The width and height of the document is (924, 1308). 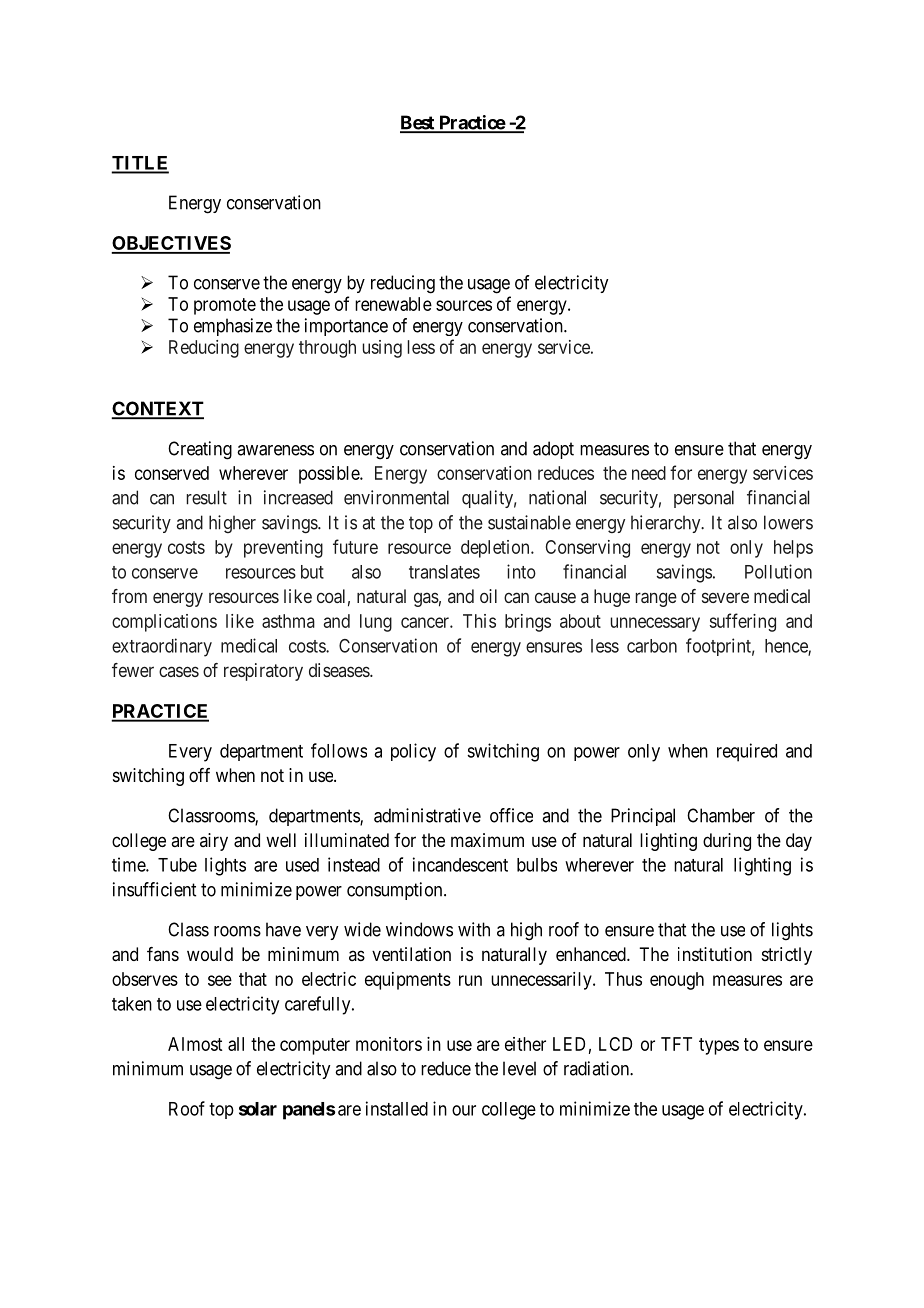 What do you see at coordinates (171, 244) in the document?
I see `OBJECTIVES` at bounding box center [171, 244].
